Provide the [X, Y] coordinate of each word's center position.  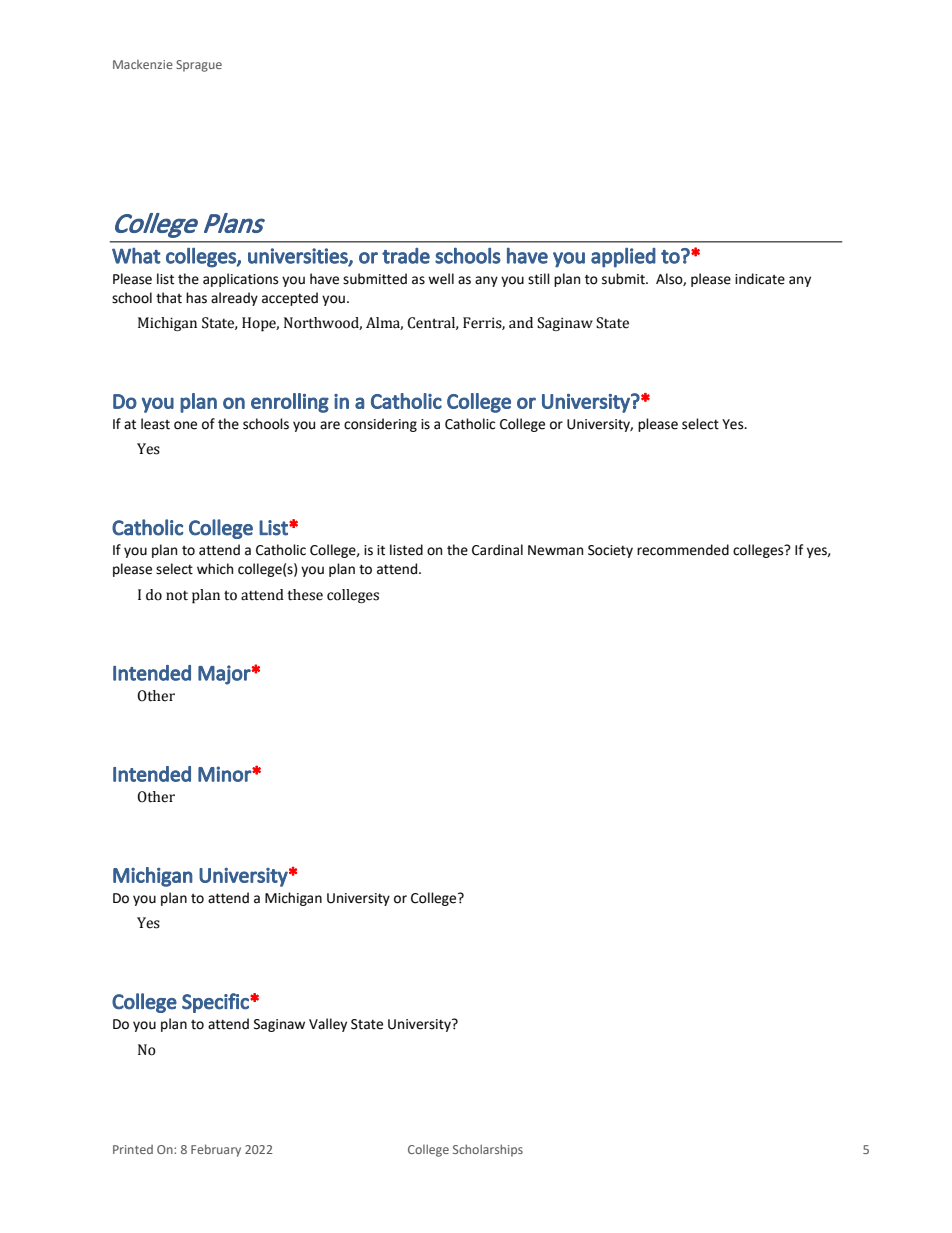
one [185, 425]
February [216, 1150]
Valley [328, 1025]
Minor [225, 774]
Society [610, 551]
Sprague [199, 66]
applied [623, 257]
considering [380, 425]
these [305, 595]
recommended [683, 550]
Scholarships [488, 1150]
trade [406, 256]
